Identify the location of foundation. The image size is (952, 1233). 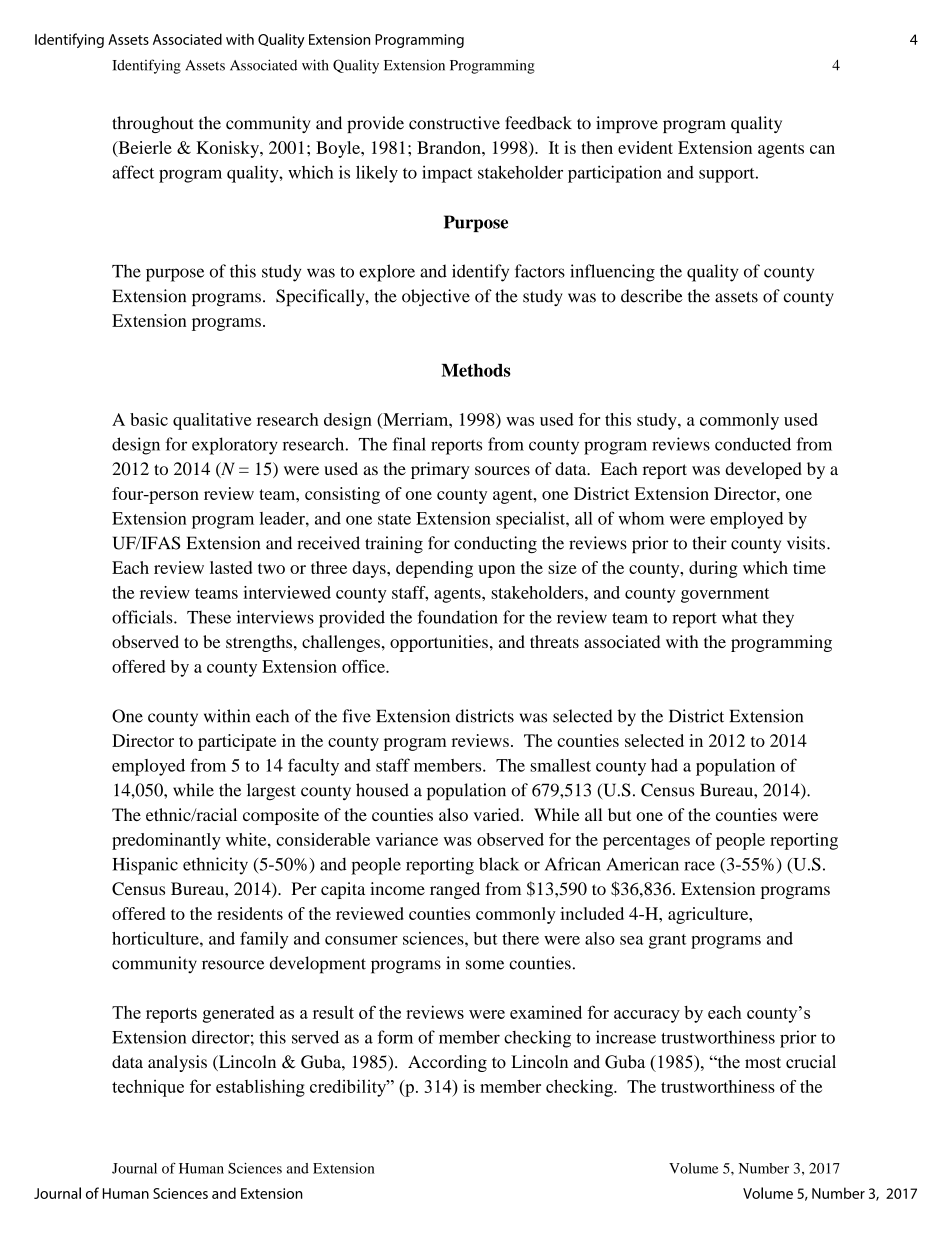
(457, 617).
